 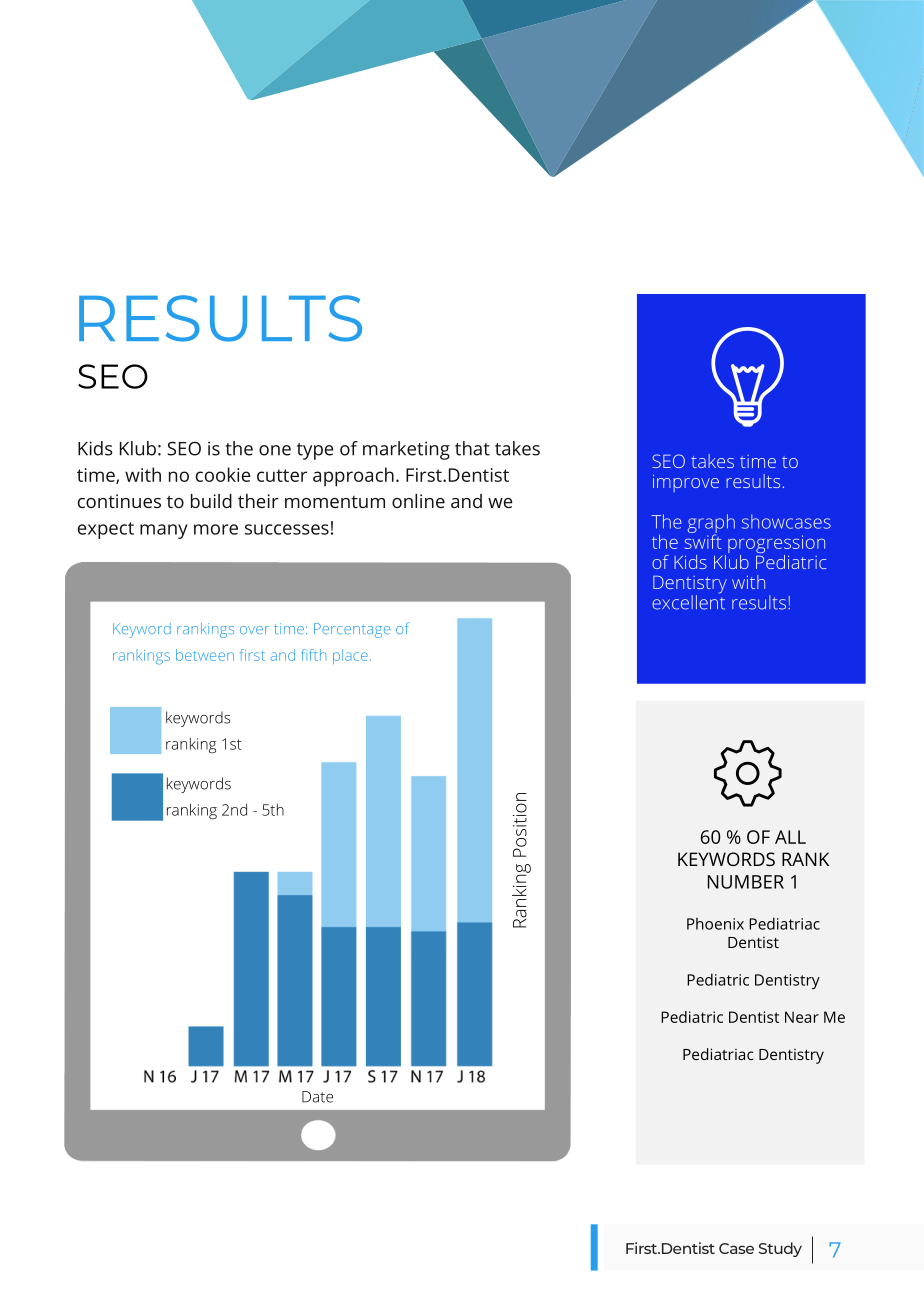 What do you see at coordinates (317, 1097) in the image?
I see `Date` at bounding box center [317, 1097].
